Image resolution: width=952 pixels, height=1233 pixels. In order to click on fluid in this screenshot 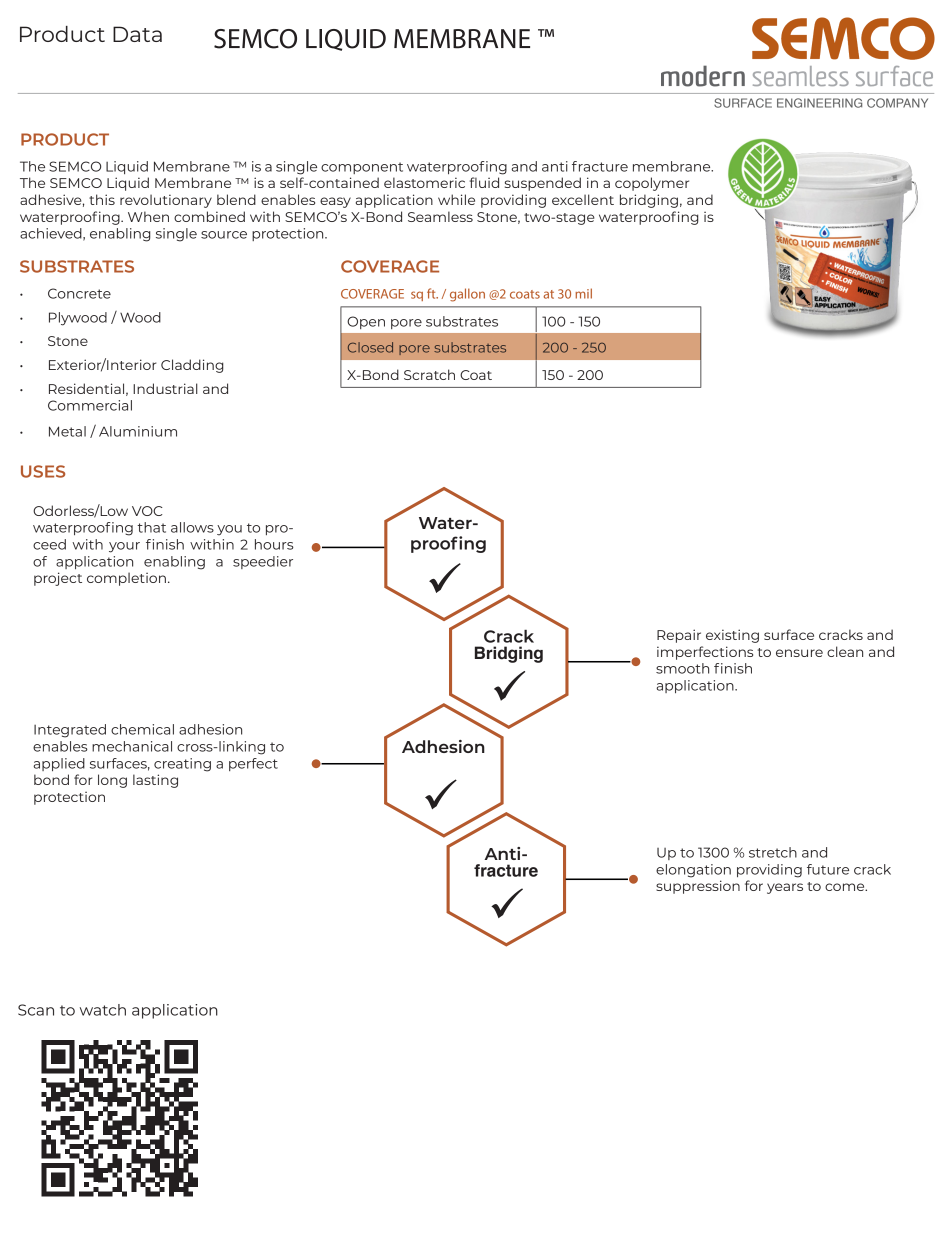, I will do `click(484, 182)`.
